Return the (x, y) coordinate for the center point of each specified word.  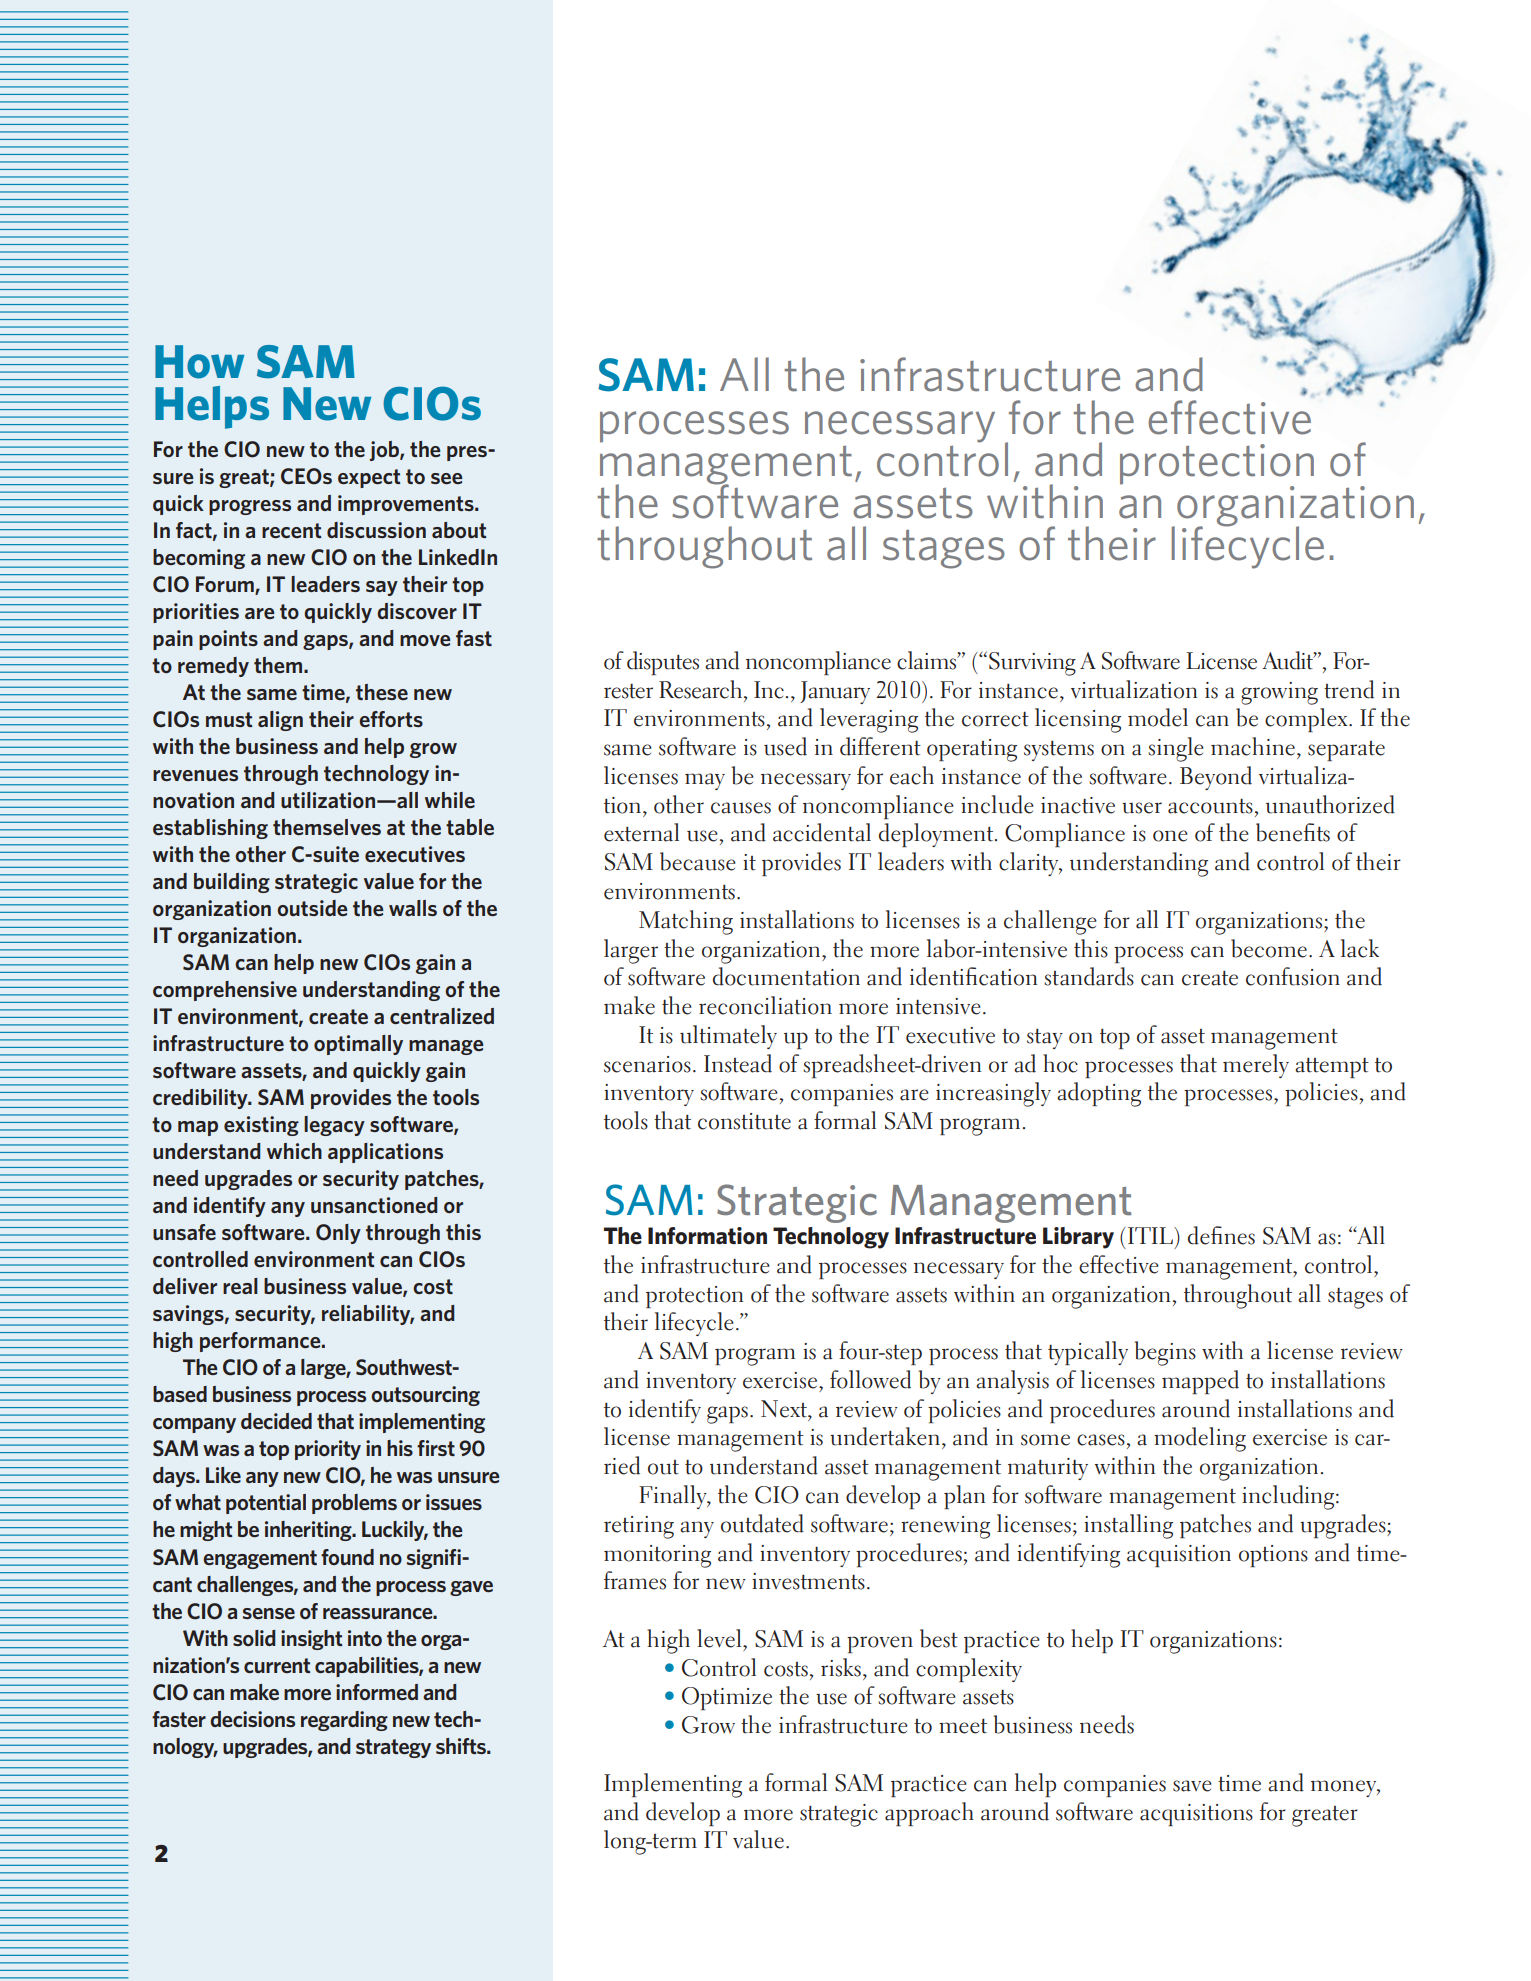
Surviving (1032, 664)
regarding (344, 1721)
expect (369, 478)
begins (1165, 1353)
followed (870, 1379)
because (698, 861)
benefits (1293, 832)
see (447, 478)
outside (312, 908)
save (1192, 1786)
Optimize (727, 1698)
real (240, 1286)
